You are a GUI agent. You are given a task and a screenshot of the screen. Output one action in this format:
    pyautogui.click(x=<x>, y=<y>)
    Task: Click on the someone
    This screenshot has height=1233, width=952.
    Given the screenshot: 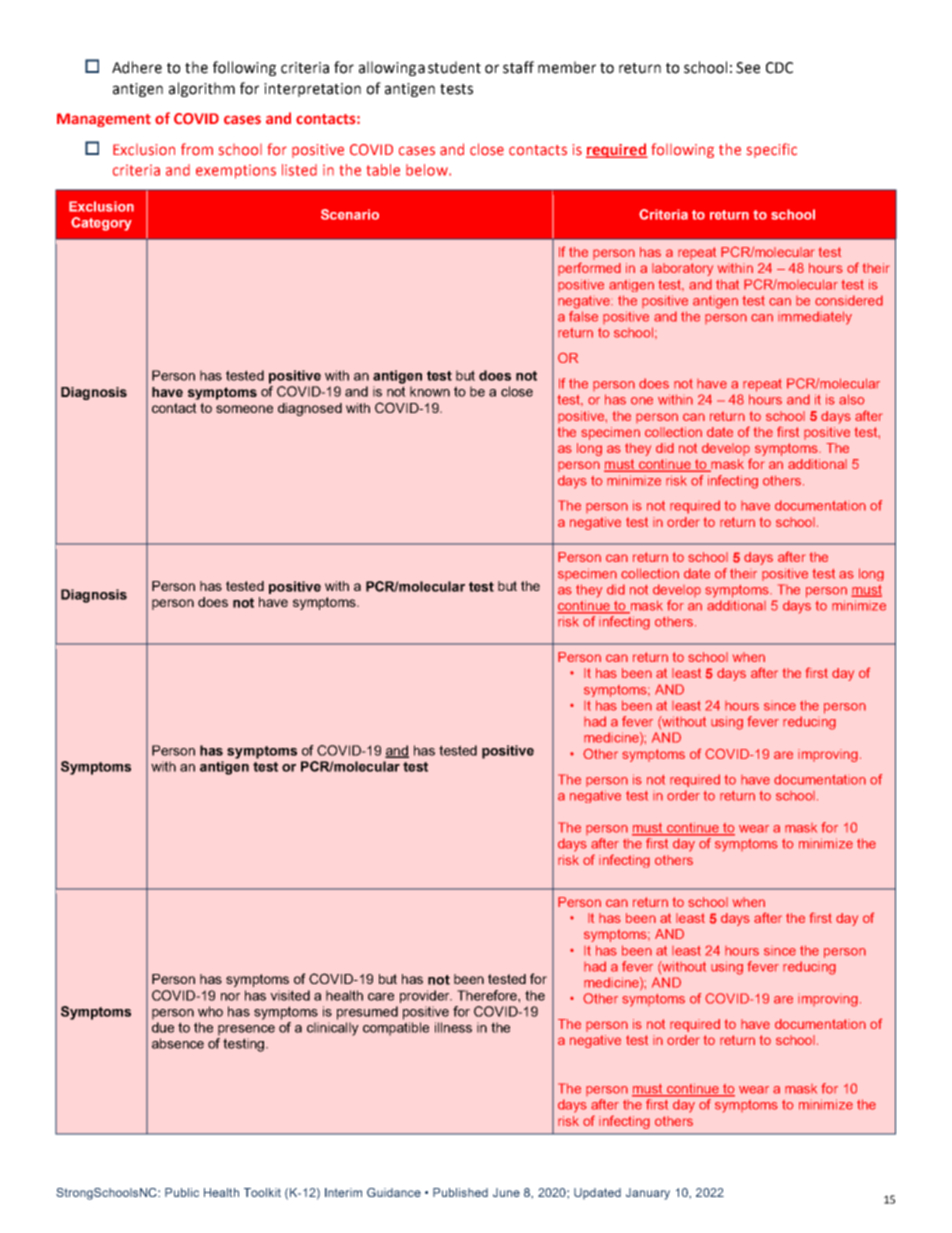 What is the action you would take?
    pyautogui.click(x=244, y=409)
